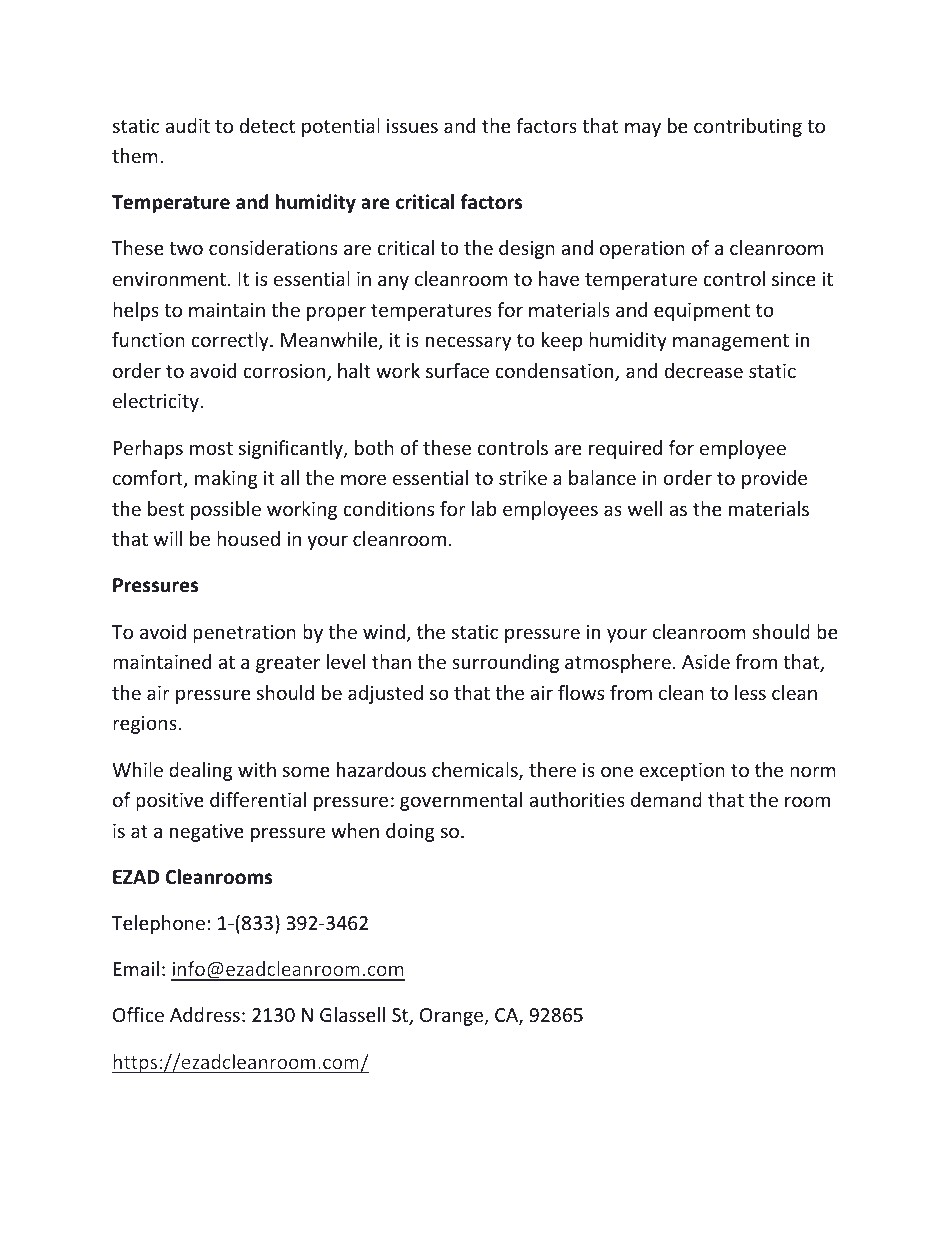 The height and width of the screenshot is (1233, 952). What do you see at coordinates (412, 126) in the screenshot?
I see `issues` at bounding box center [412, 126].
